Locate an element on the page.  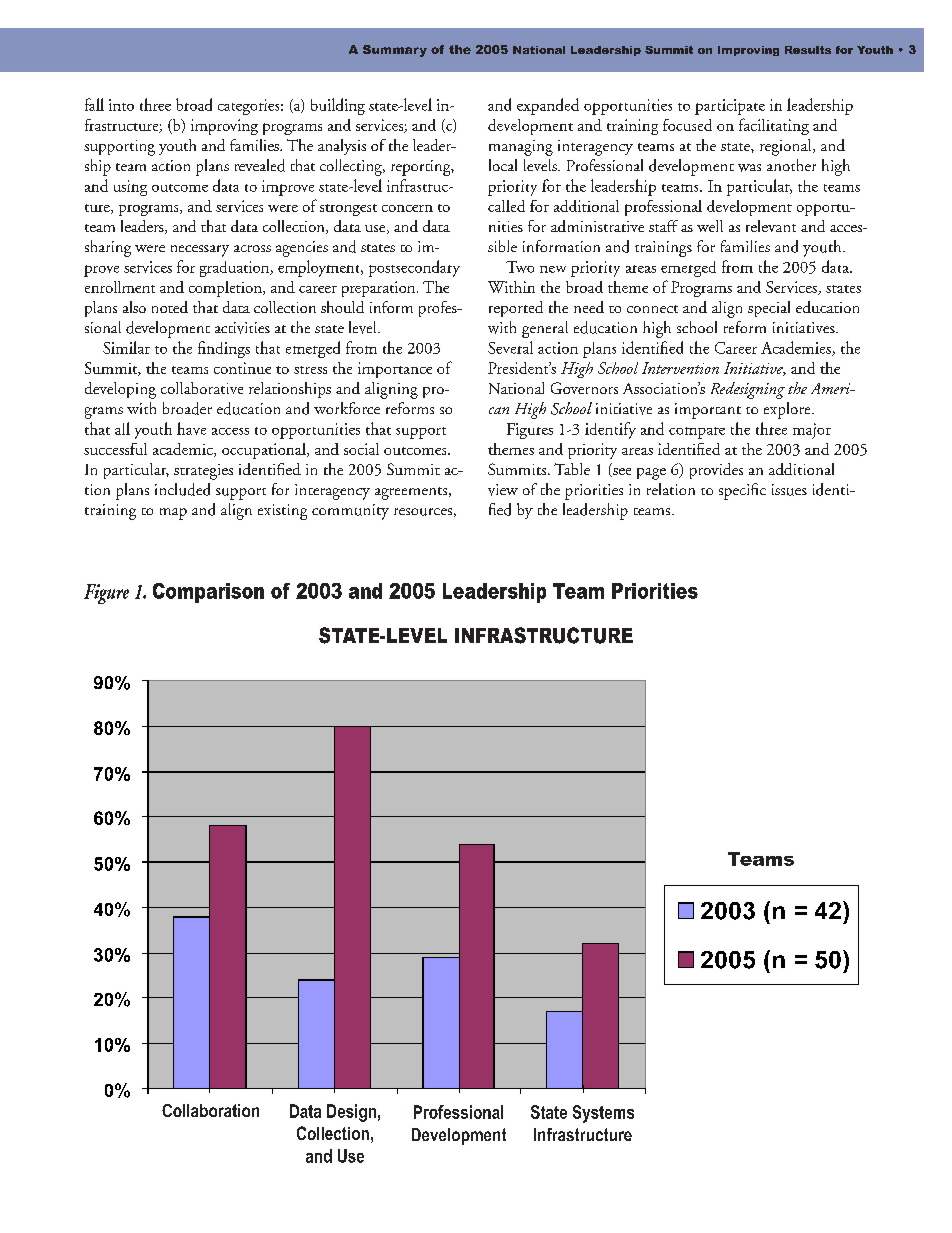
special is located at coordinates (769, 309).
